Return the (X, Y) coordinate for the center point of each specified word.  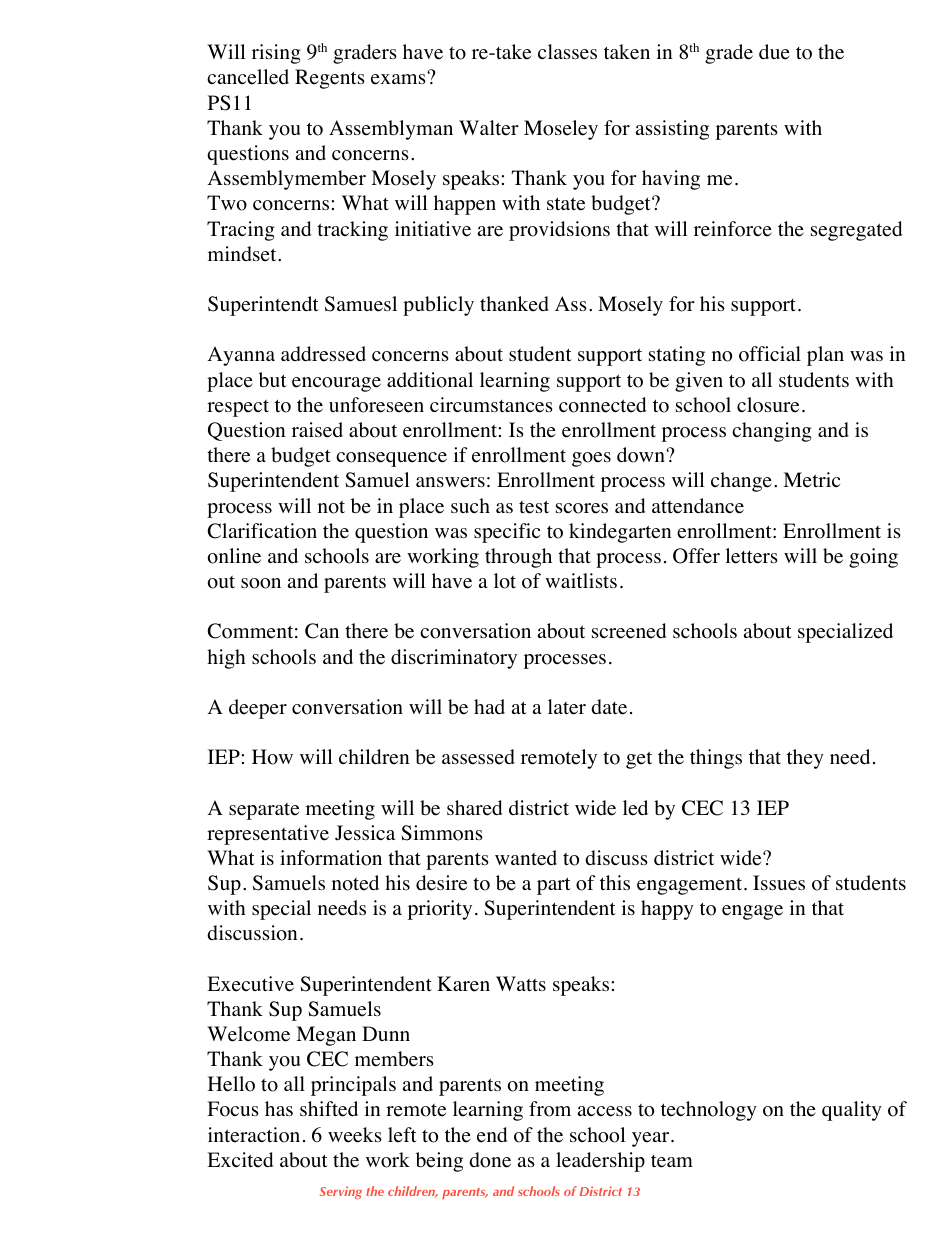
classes (567, 52)
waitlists (581, 580)
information (331, 858)
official (770, 354)
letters (751, 556)
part (554, 886)
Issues (779, 883)
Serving (341, 1192)
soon (261, 583)
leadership (600, 1162)
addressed (323, 354)
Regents (330, 79)
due (774, 52)
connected (602, 405)
